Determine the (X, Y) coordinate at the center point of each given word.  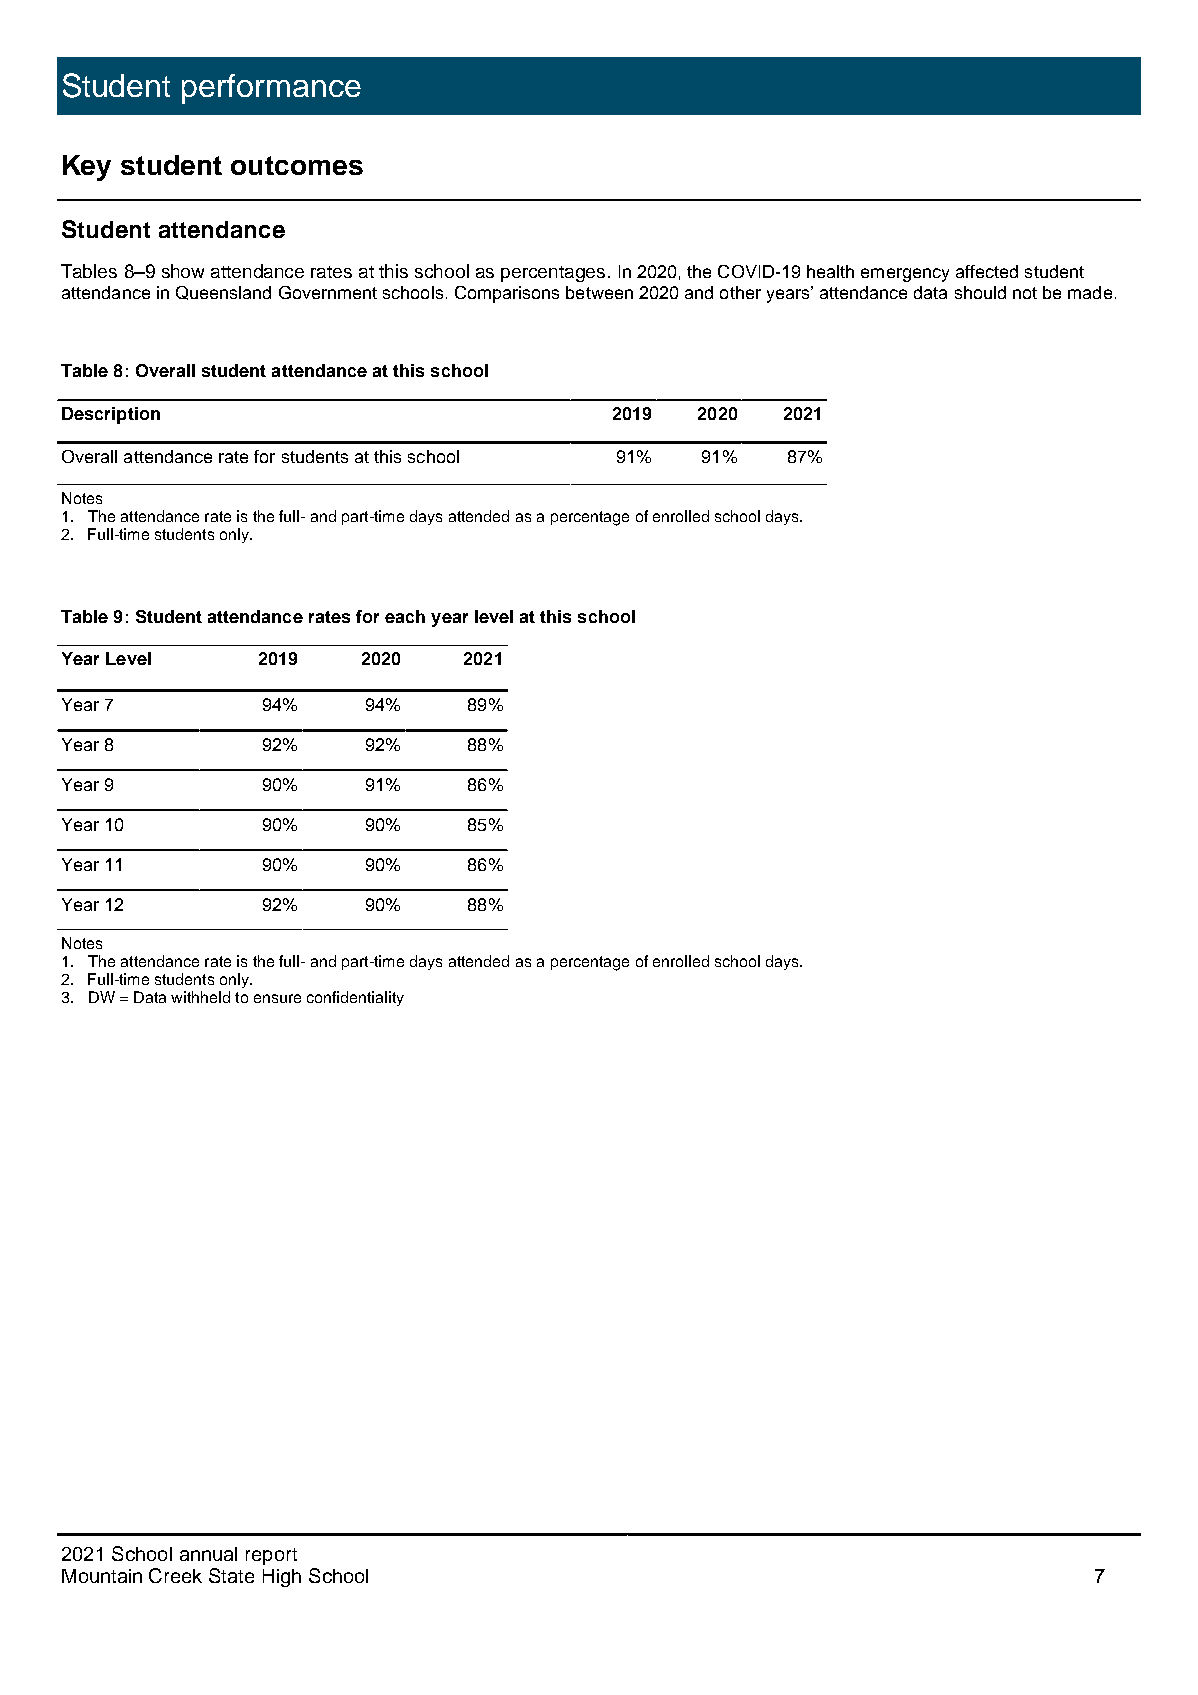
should (980, 292)
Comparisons (507, 294)
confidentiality (355, 998)
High (282, 1578)
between (599, 292)
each (405, 616)
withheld (200, 997)
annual (208, 1554)
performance (271, 89)
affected (987, 271)
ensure (277, 998)
